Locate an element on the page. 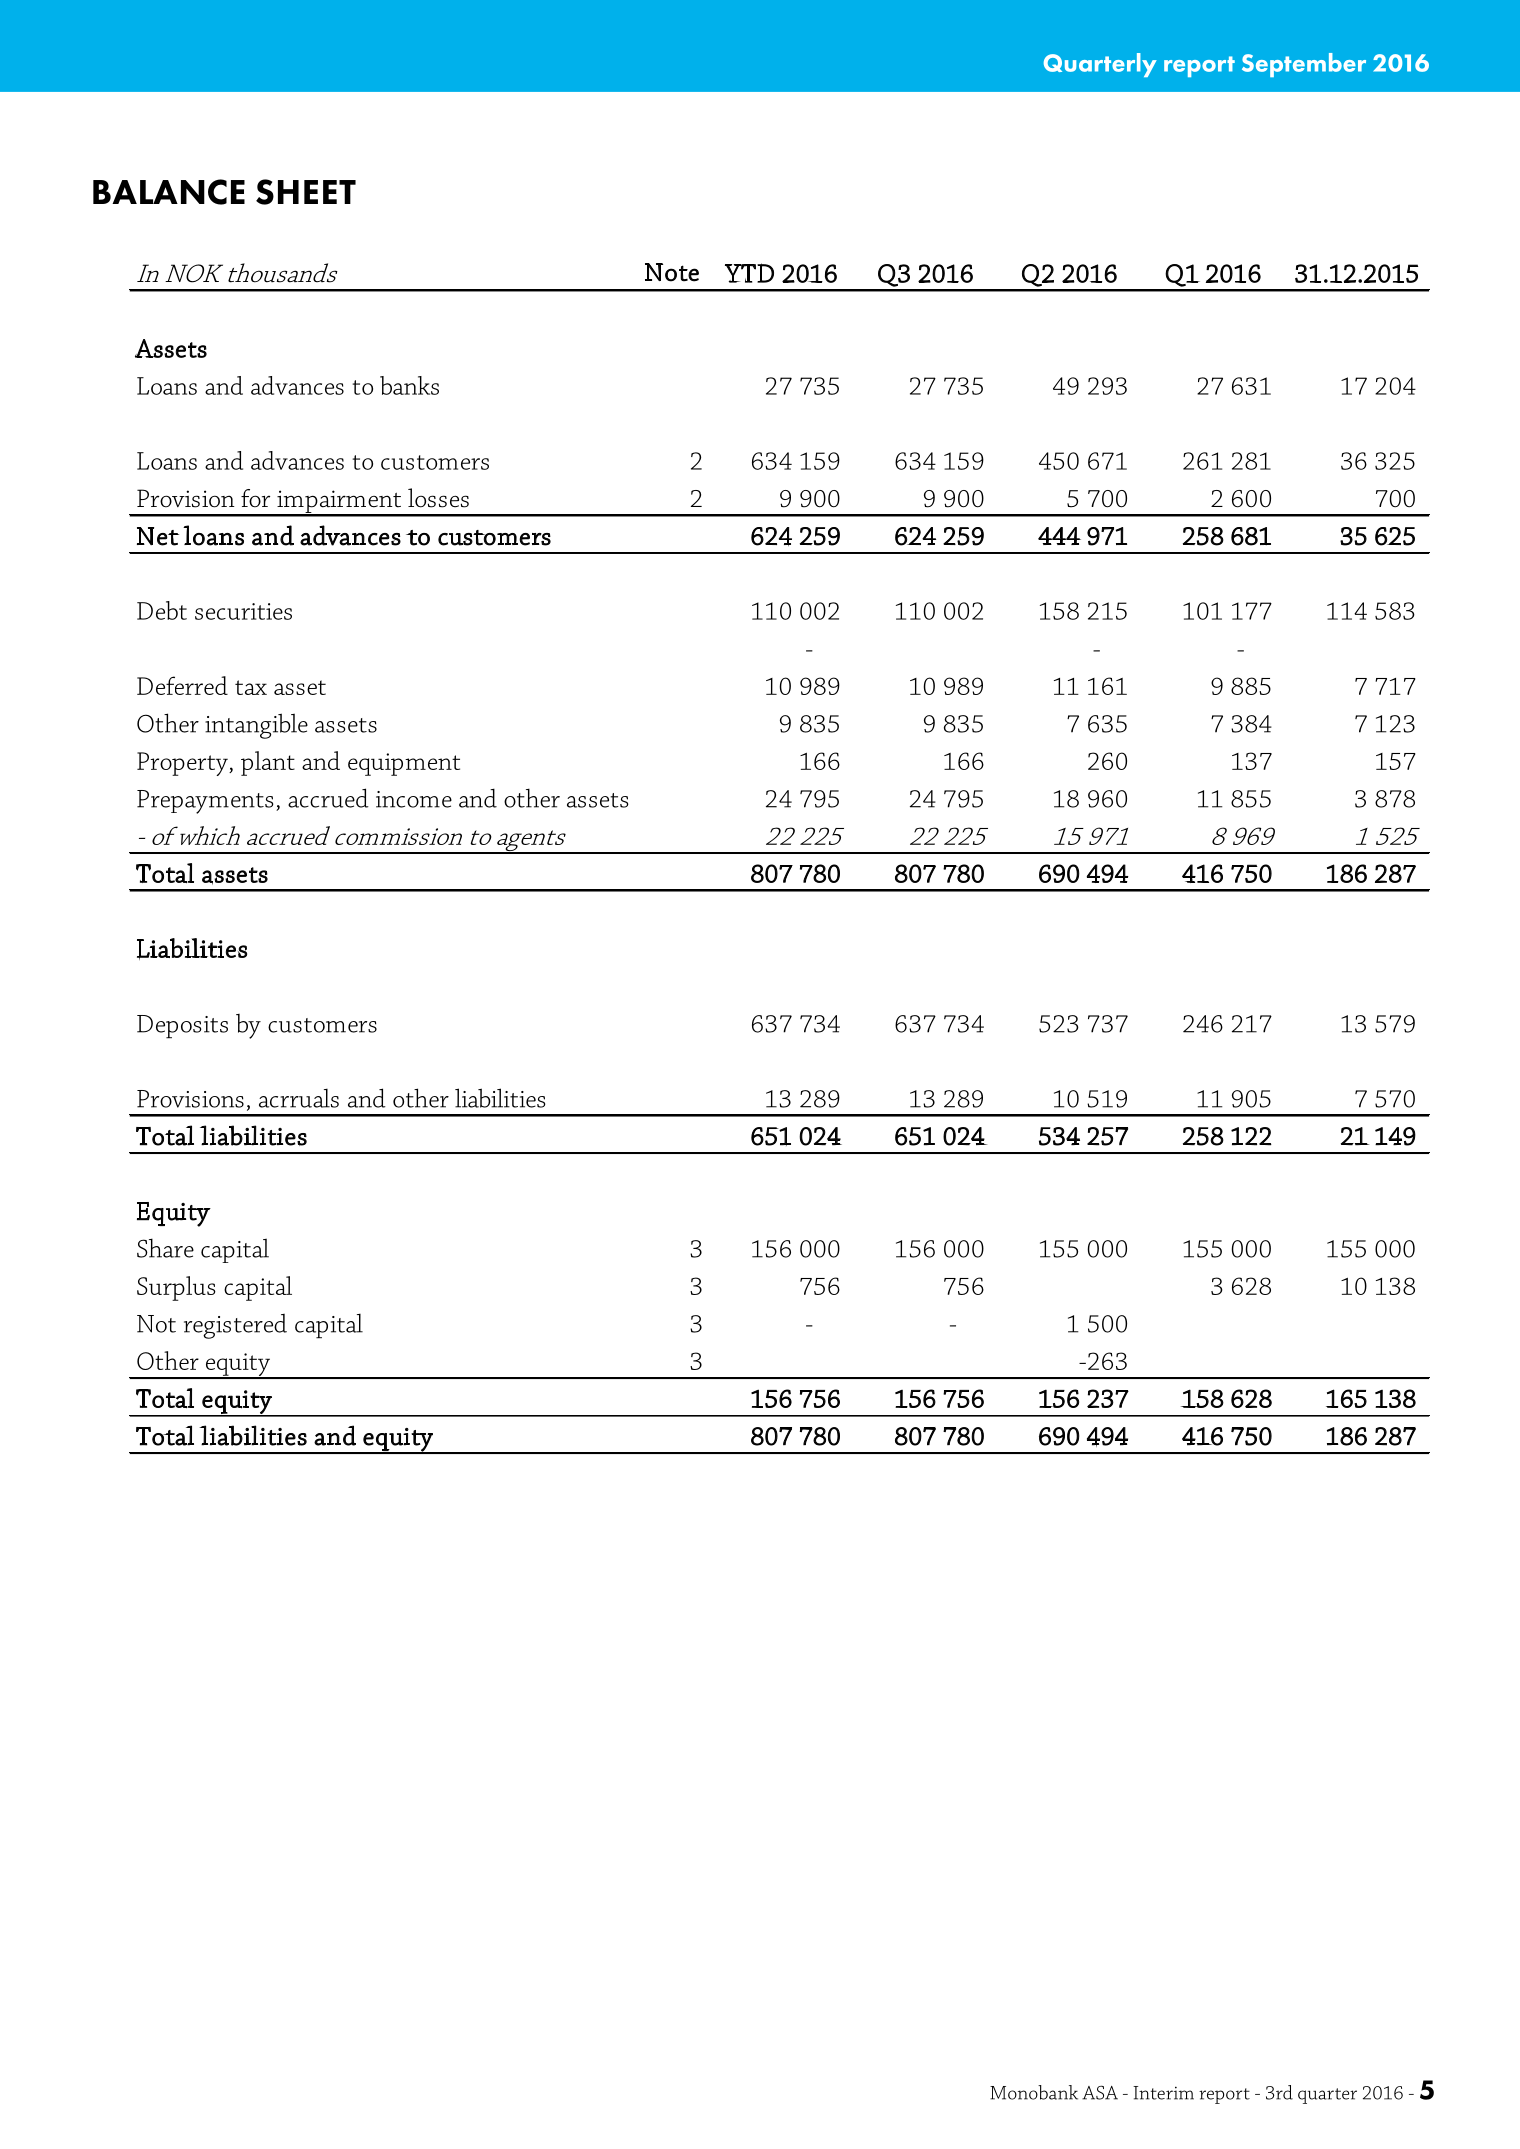  Share is located at coordinates (165, 1248).
